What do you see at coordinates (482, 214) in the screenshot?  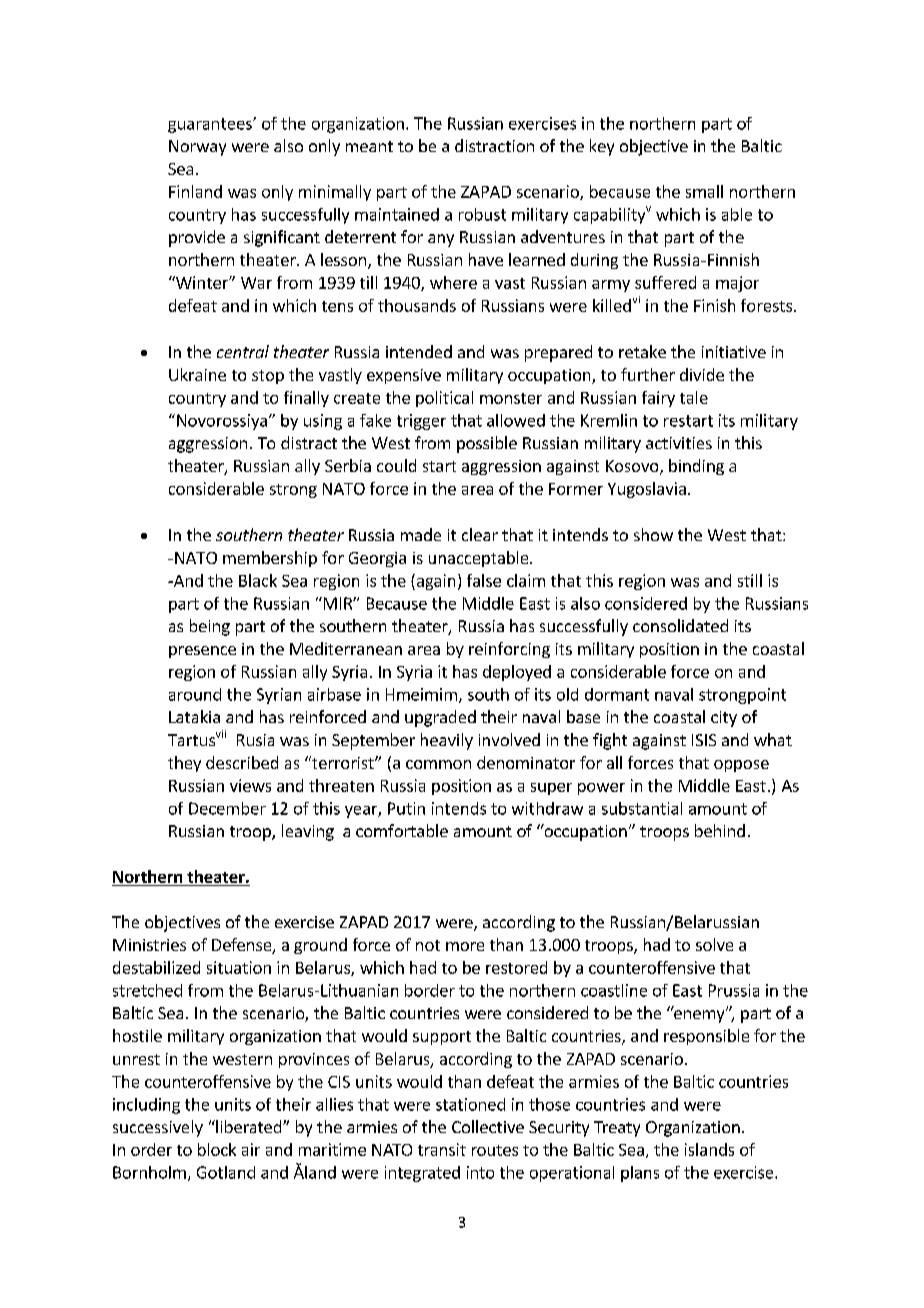 I see `robust` at bounding box center [482, 214].
